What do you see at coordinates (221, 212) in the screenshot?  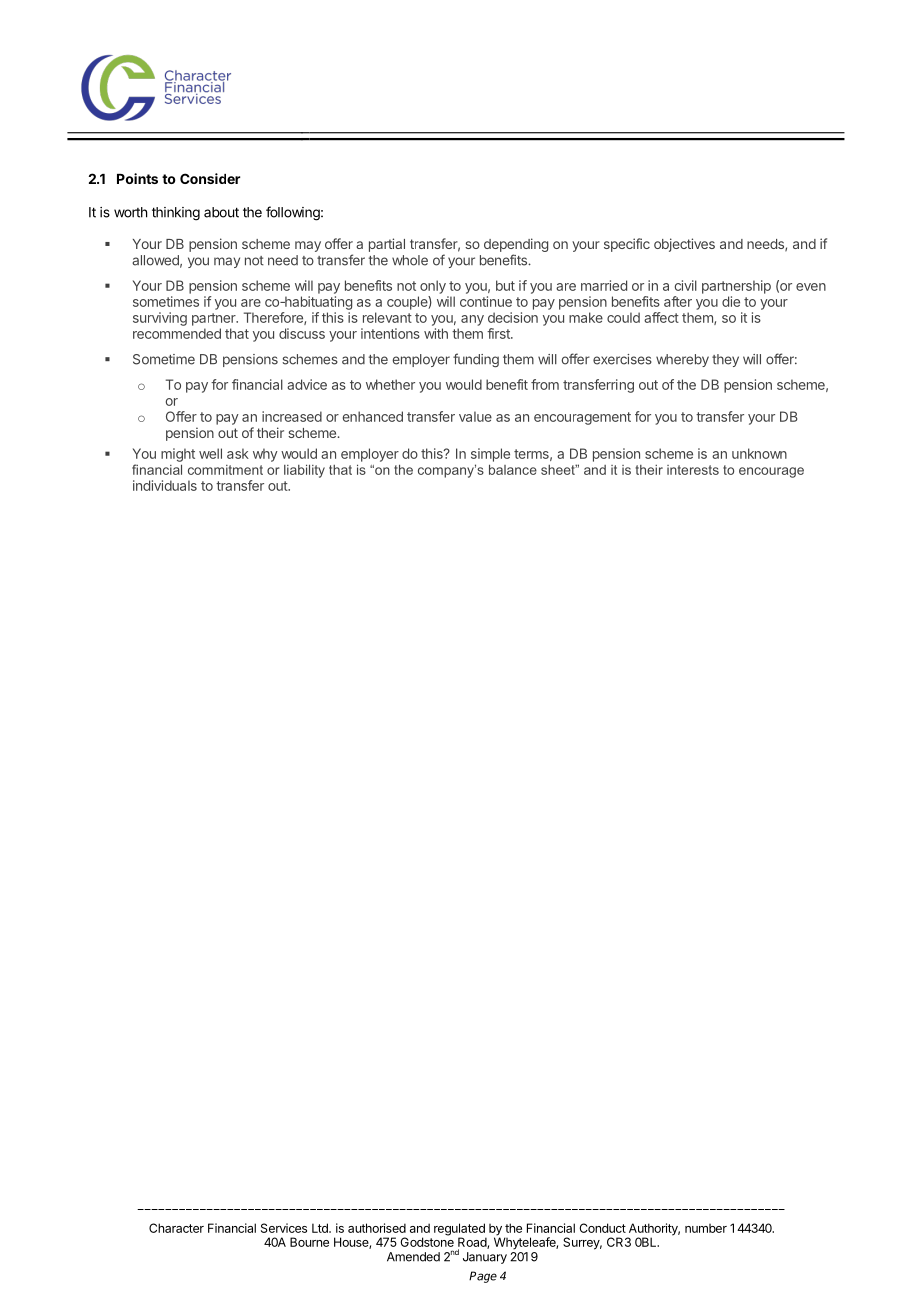 I see `about` at bounding box center [221, 212].
